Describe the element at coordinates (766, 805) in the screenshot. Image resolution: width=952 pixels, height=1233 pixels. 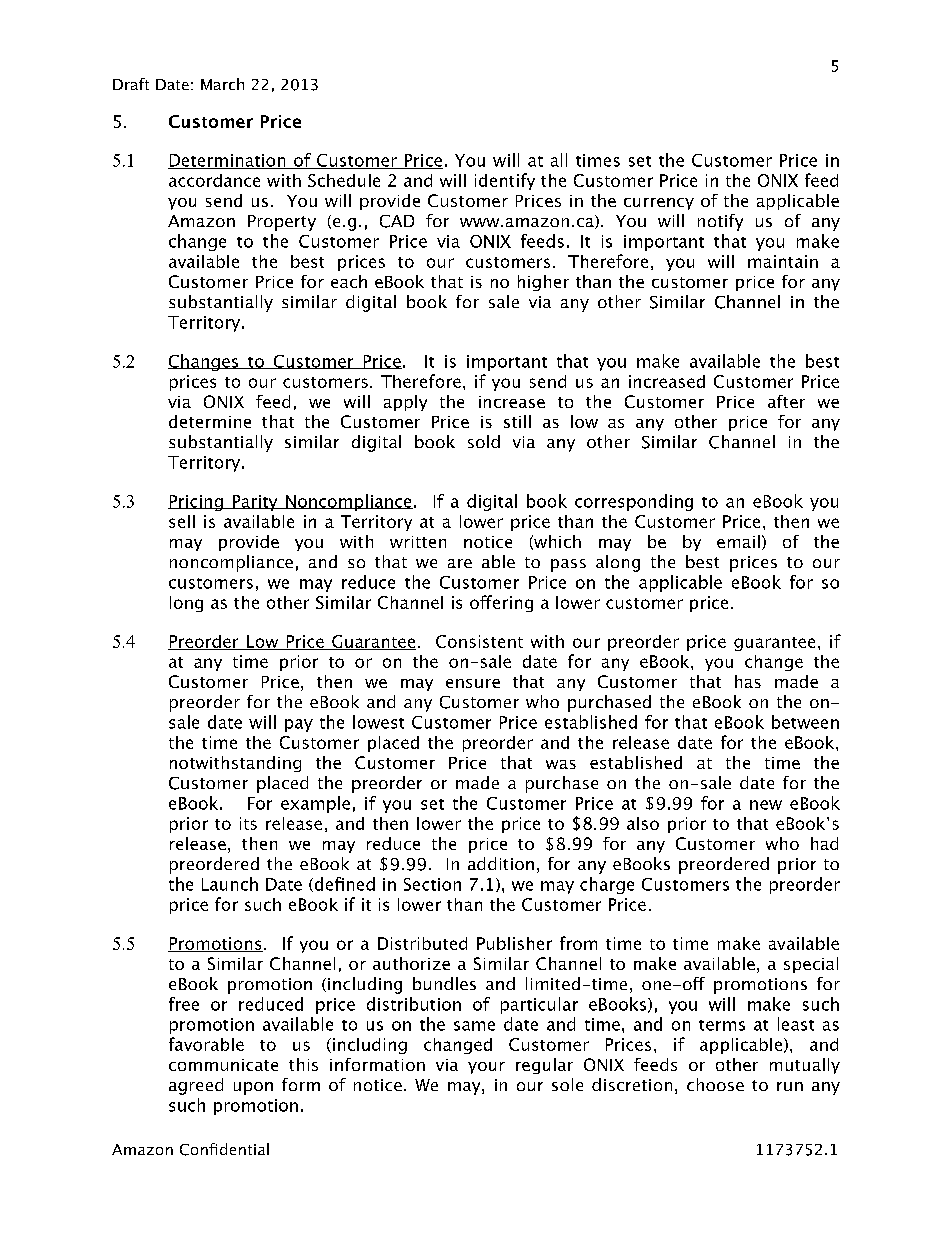
I see `new` at that location.
